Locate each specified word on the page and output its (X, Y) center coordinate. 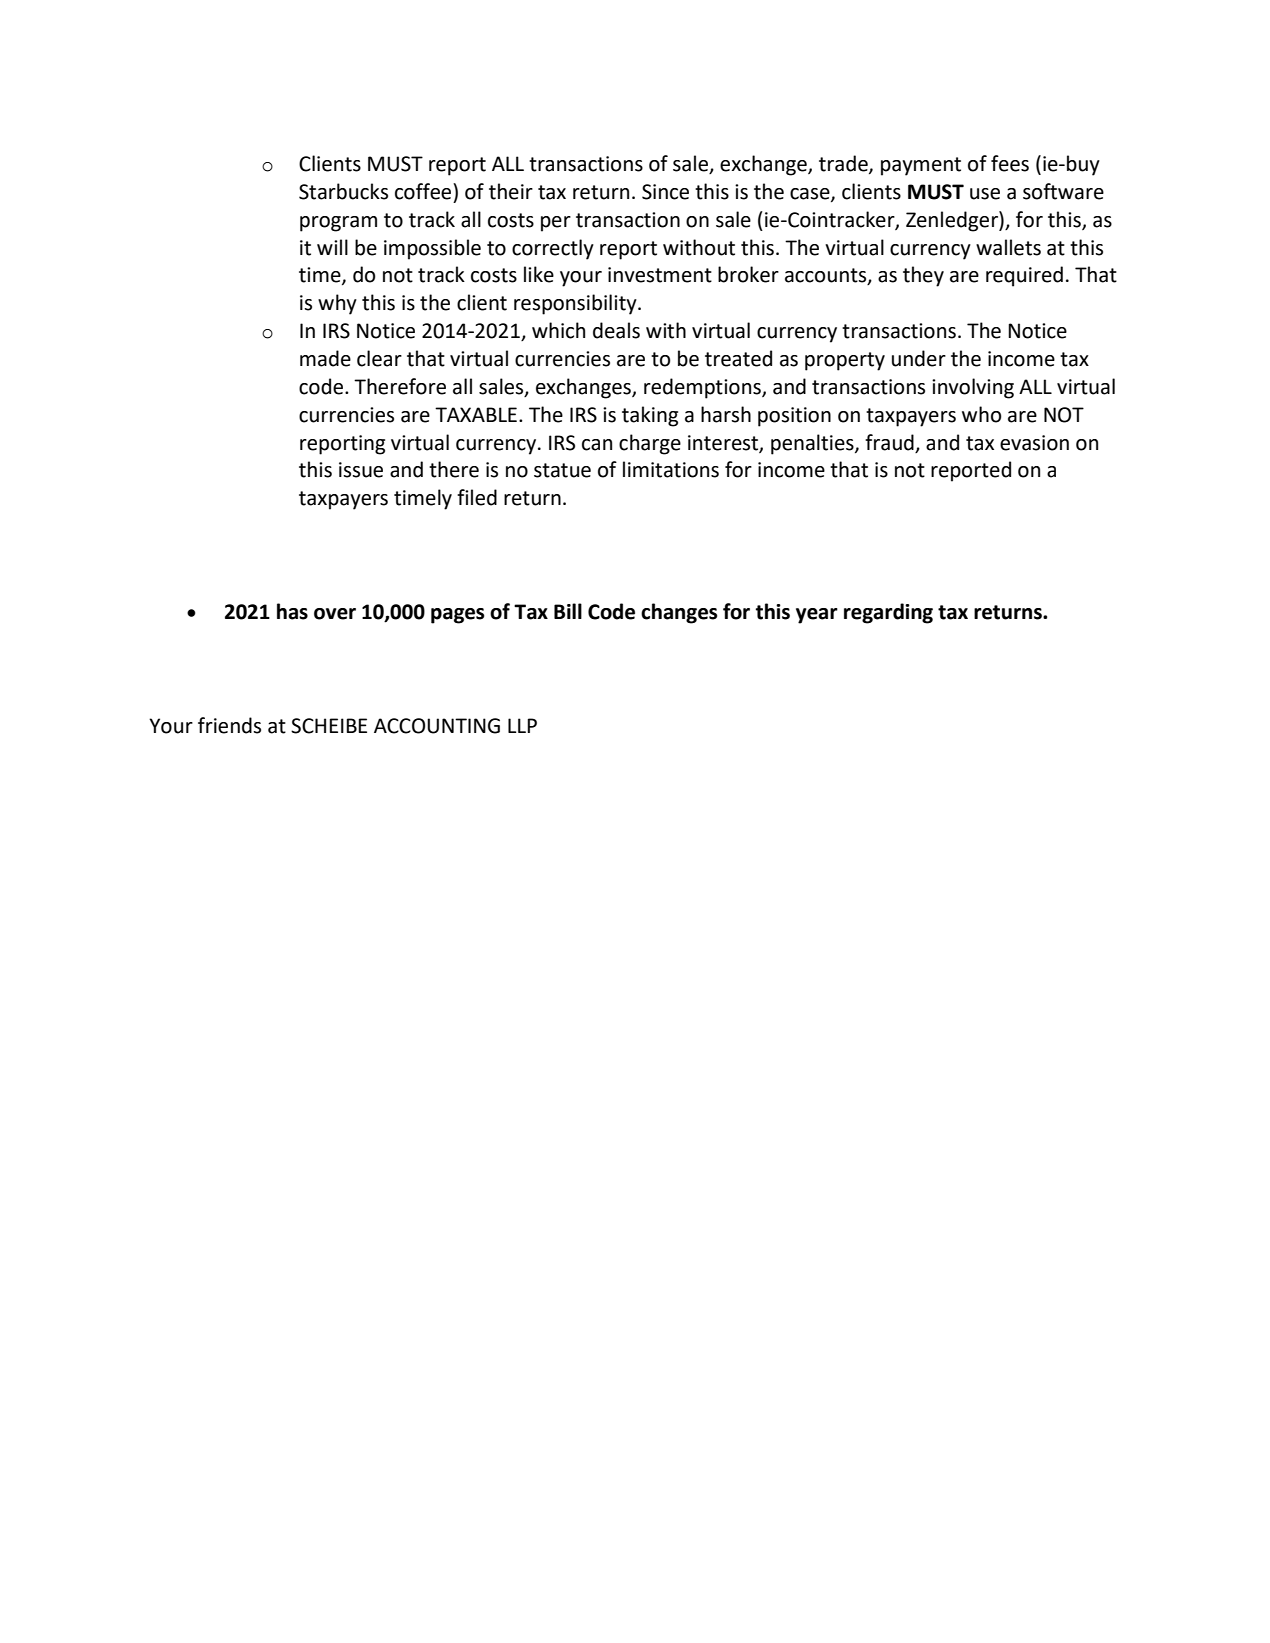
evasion (1034, 443)
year (817, 616)
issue (361, 470)
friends (229, 725)
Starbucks (343, 191)
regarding (888, 613)
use (985, 194)
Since (665, 192)
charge (650, 444)
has (292, 611)
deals (616, 330)
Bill (568, 611)
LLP (522, 725)
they (923, 276)
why (337, 304)
